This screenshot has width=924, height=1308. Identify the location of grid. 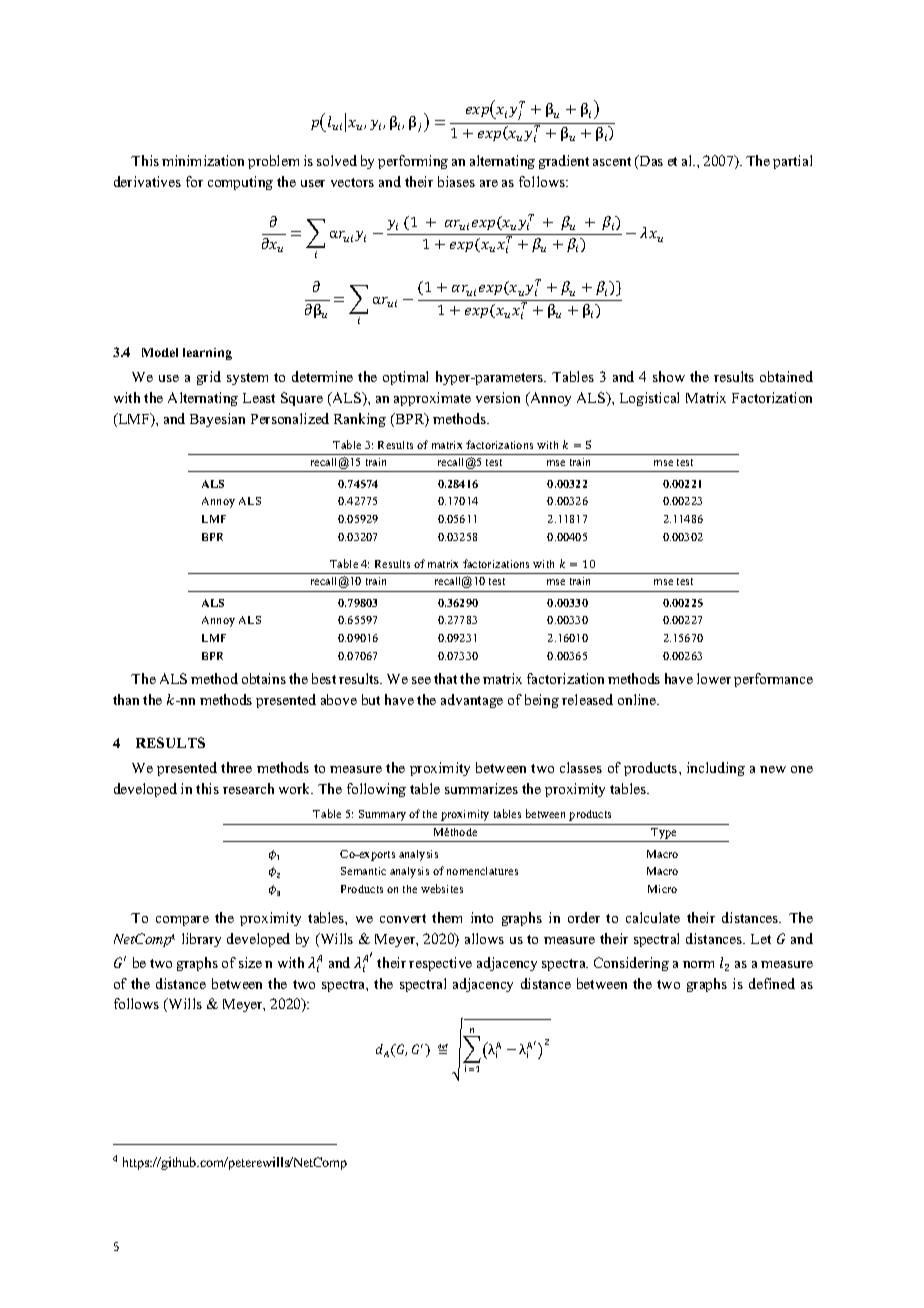
(209, 378).
